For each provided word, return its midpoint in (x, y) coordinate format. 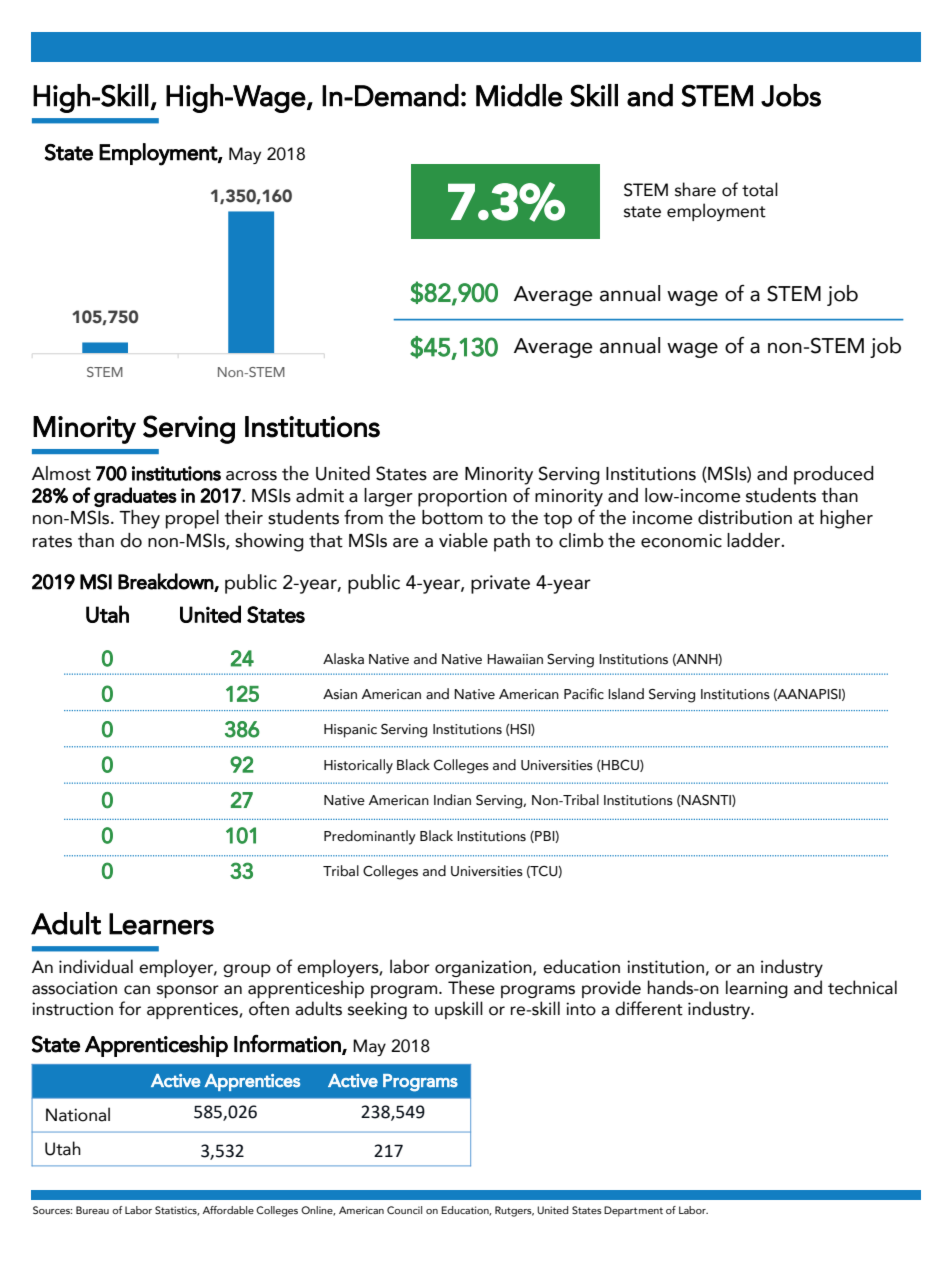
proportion (462, 498)
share (695, 189)
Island (626, 694)
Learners (161, 924)
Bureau (92, 1210)
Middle (519, 95)
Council (404, 1210)
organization (484, 968)
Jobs (791, 95)
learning (757, 989)
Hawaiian (515, 659)
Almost (61, 473)
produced (834, 475)
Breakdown (166, 582)
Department (633, 1211)
